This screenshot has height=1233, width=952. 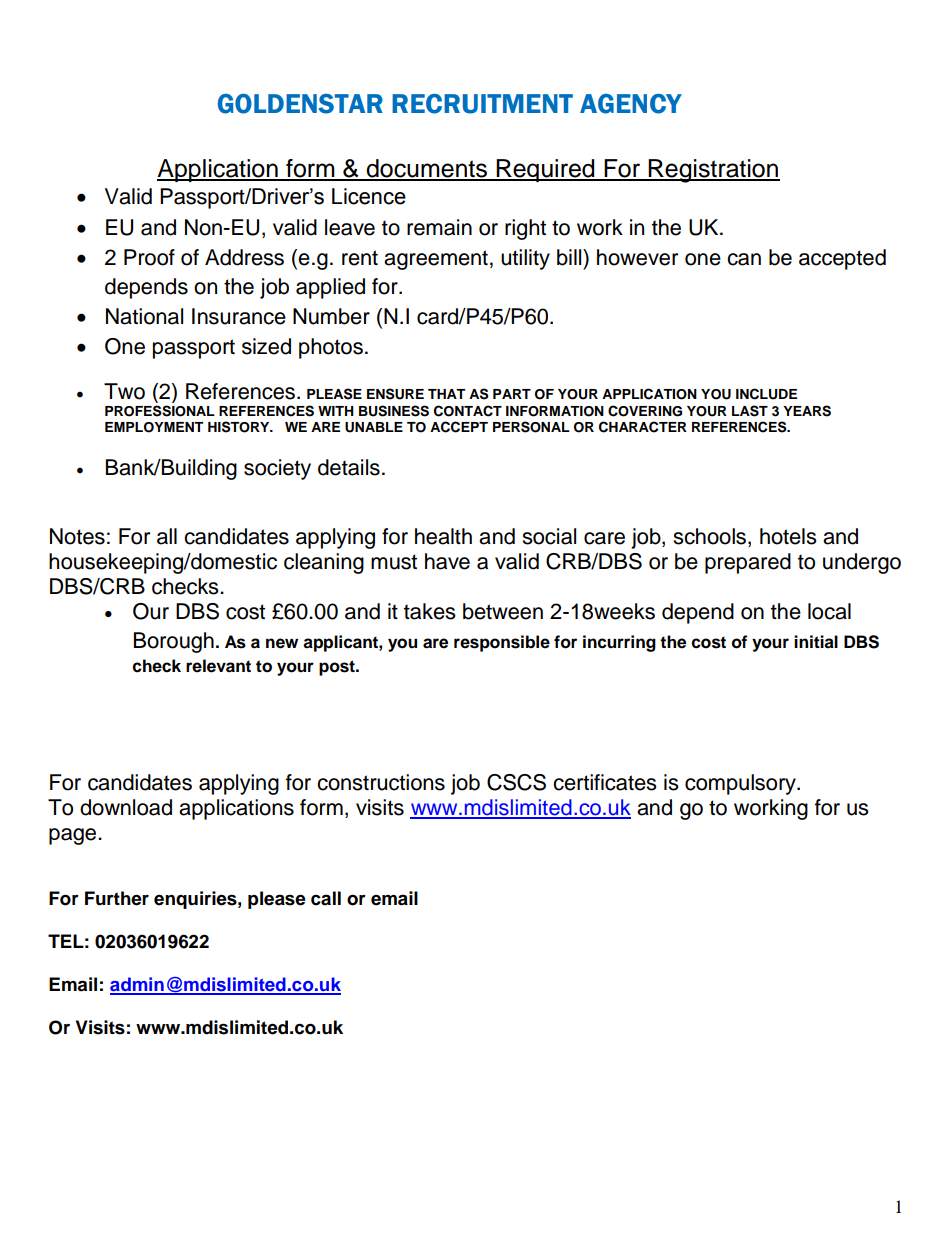 What do you see at coordinates (713, 171) in the screenshot?
I see `Registration` at bounding box center [713, 171].
